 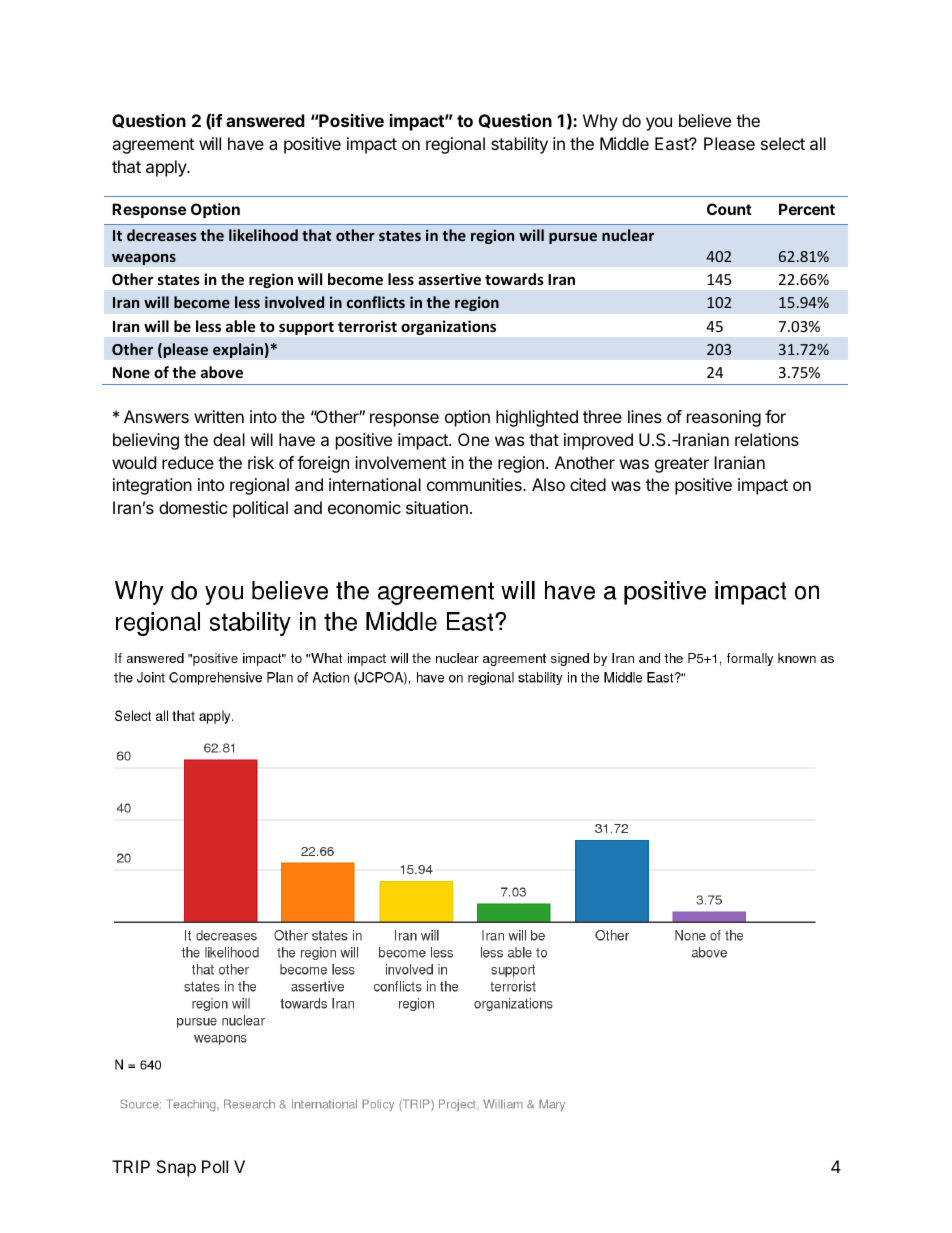 I want to click on Snap, so click(x=176, y=1168).
